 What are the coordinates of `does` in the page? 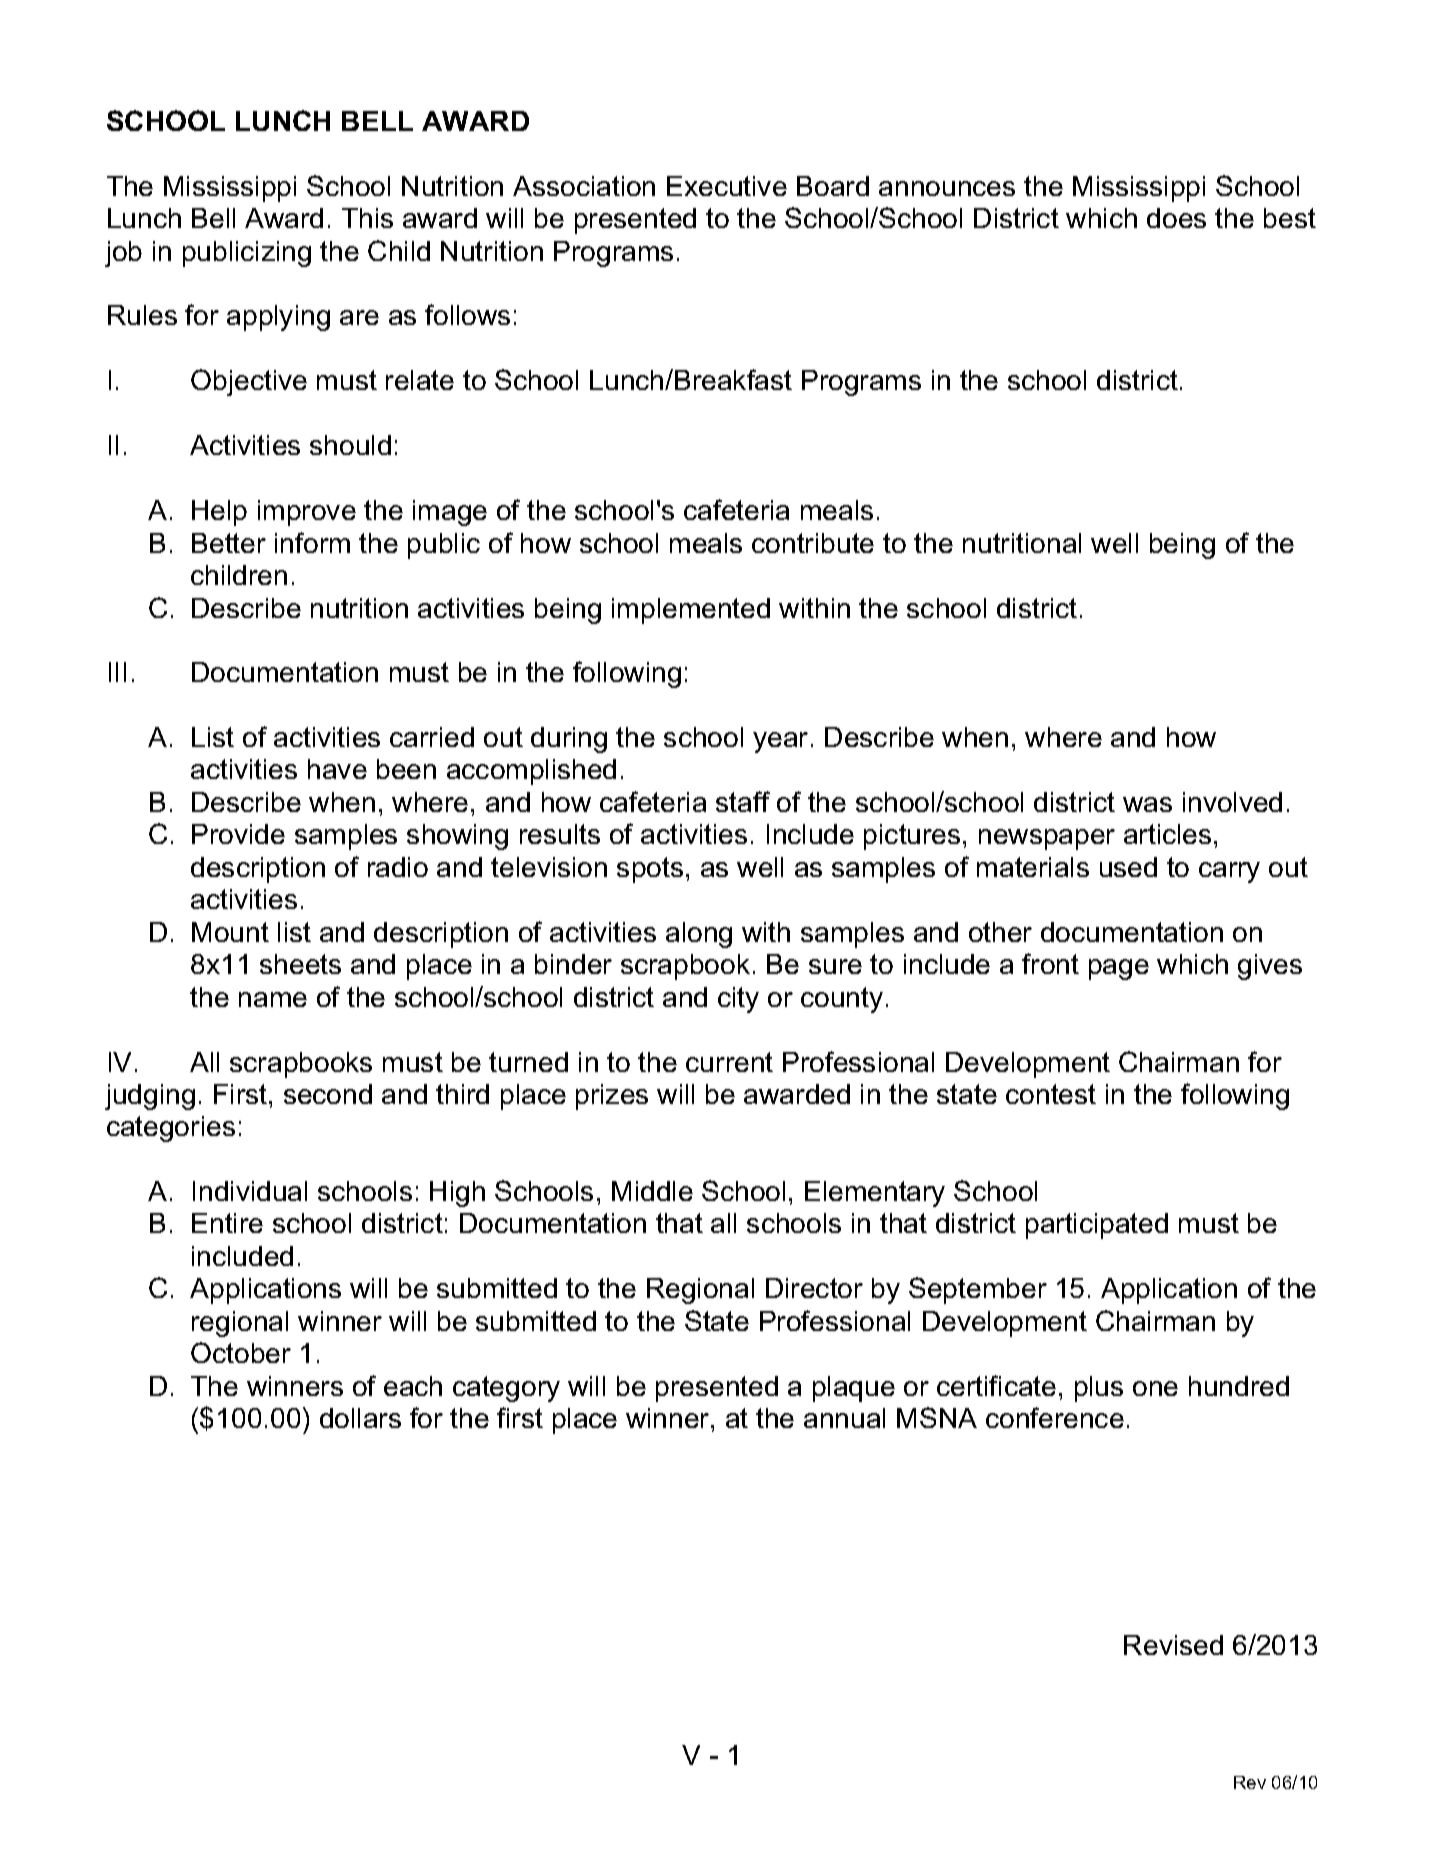 It's located at (1176, 218).
